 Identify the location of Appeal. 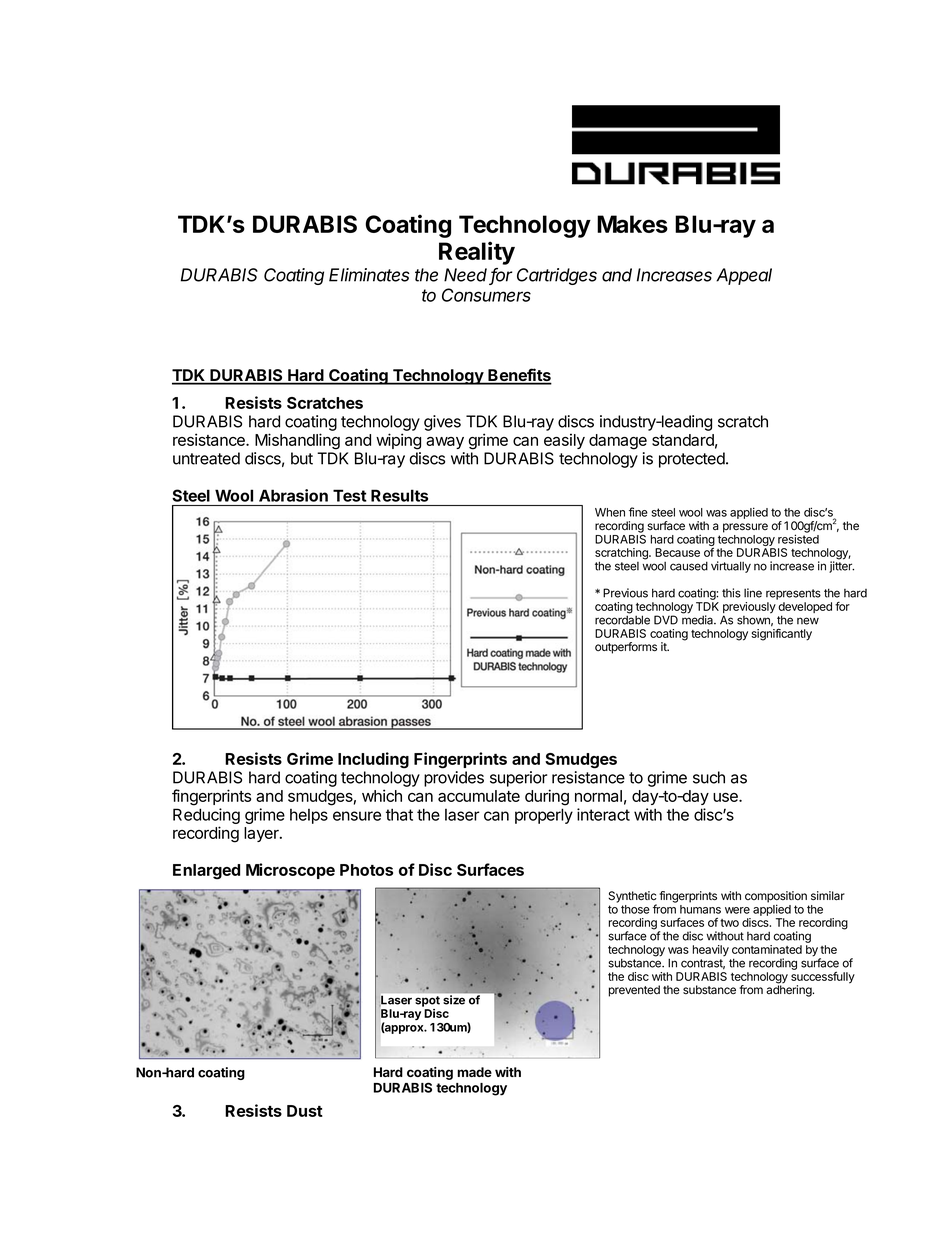
(744, 276).
